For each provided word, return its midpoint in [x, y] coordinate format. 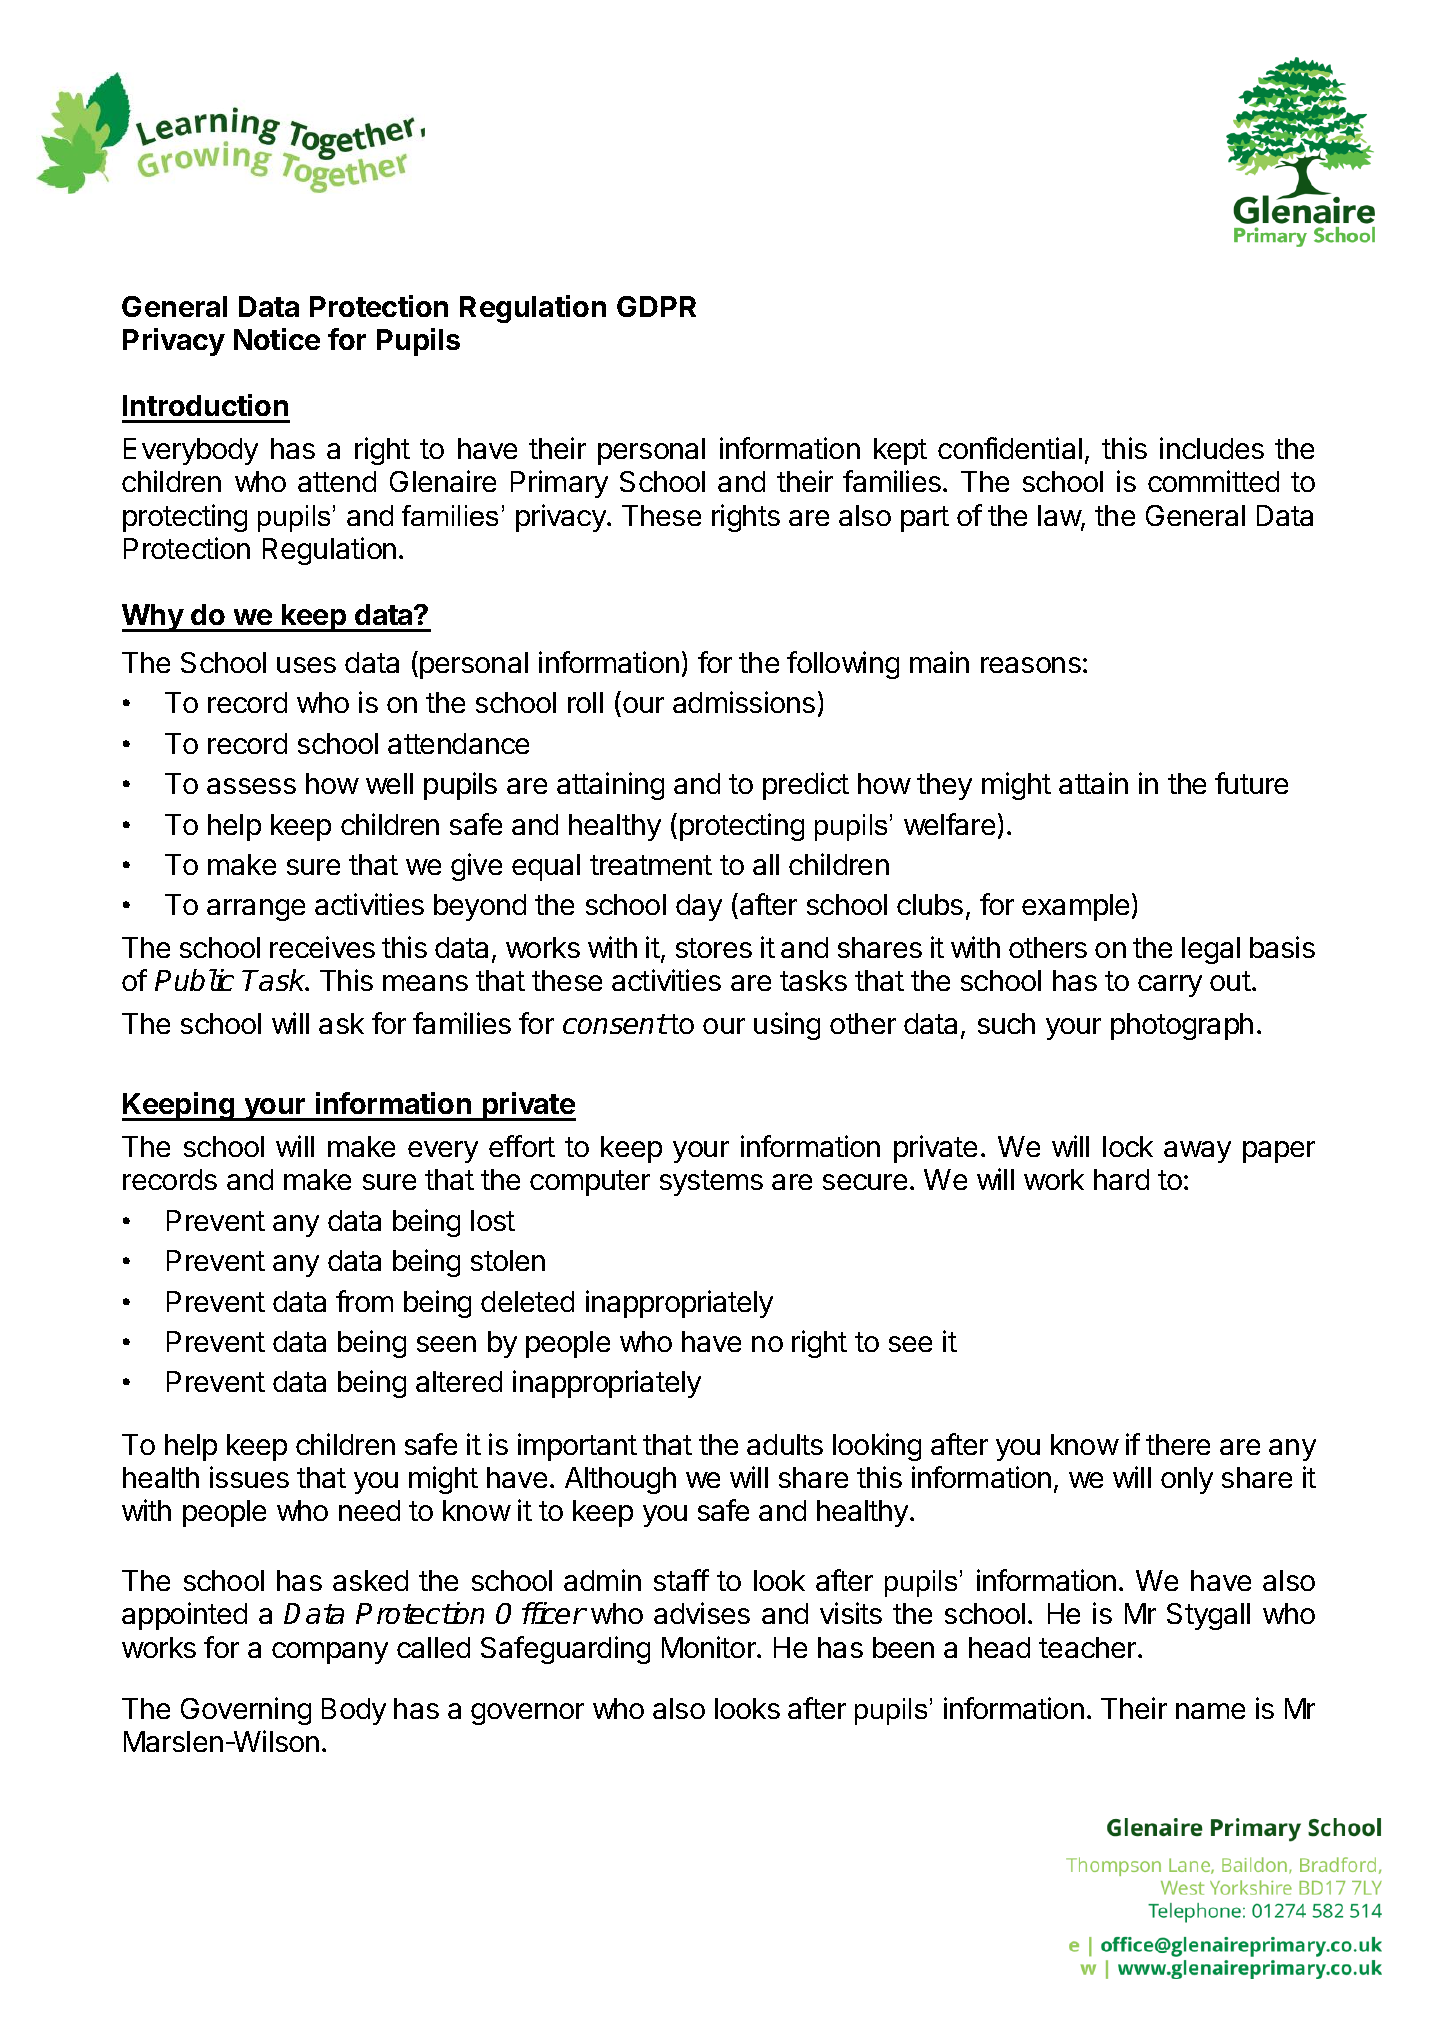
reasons [1031, 665]
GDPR [656, 306]
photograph [1182, 1026]
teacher [1089, 1647]
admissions [744, 702]
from [364, 1301]
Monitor [710, 1647]
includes [1212, 448]
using [787, 1026]
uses [306, 665]
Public [194, 980]
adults [785, 1444]
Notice [277, 339]
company [330, 1653]
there [1178, 1444]
